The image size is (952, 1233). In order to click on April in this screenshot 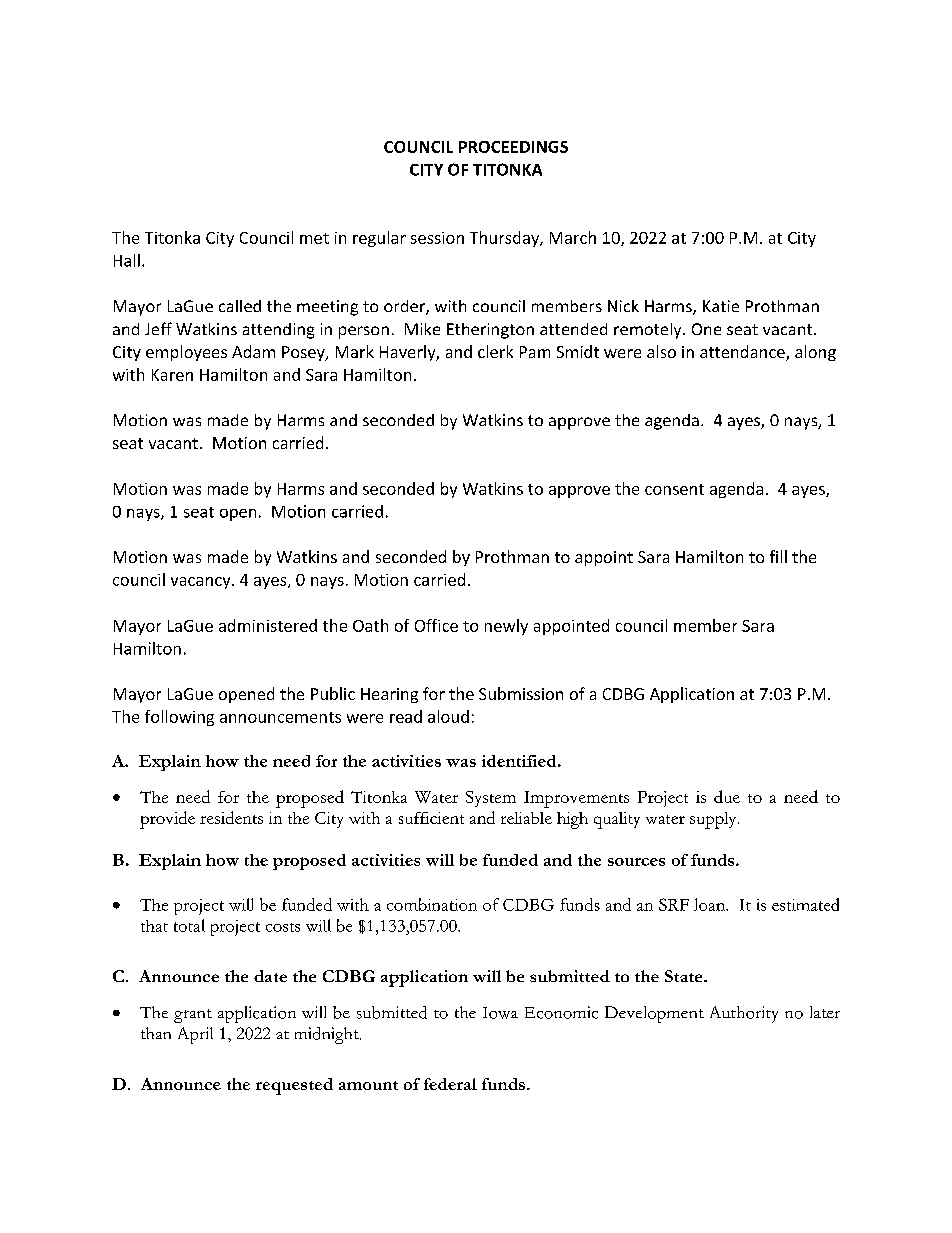, I will do `click(195, 1035)`.
